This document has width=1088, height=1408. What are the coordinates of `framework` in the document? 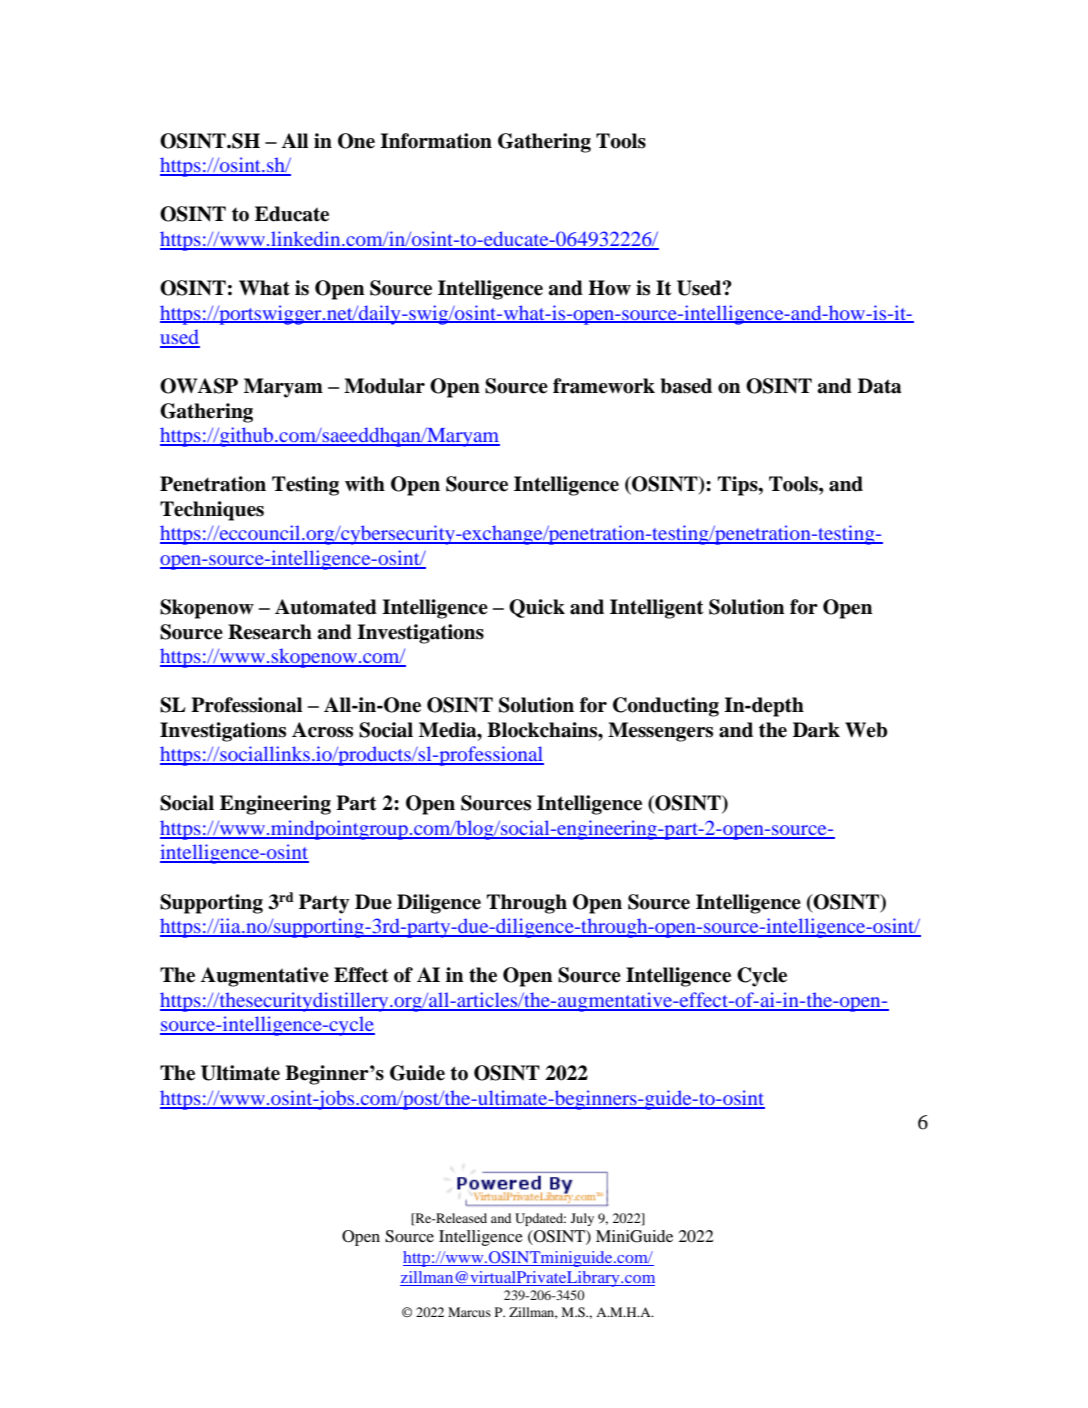 It's located at (604, 386).
